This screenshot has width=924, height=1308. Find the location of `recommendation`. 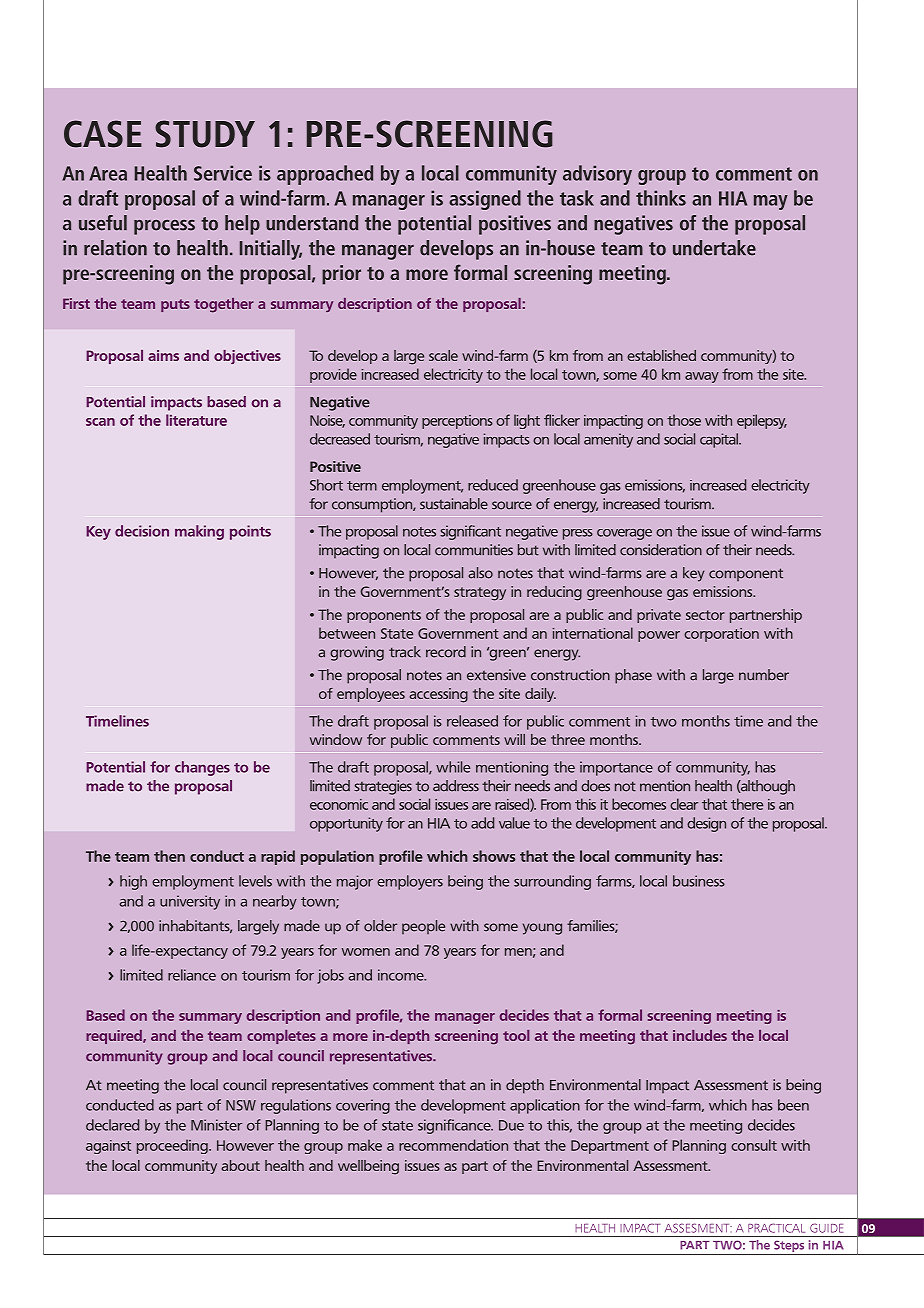

recommendation is located at coordinates (453, 1145).
